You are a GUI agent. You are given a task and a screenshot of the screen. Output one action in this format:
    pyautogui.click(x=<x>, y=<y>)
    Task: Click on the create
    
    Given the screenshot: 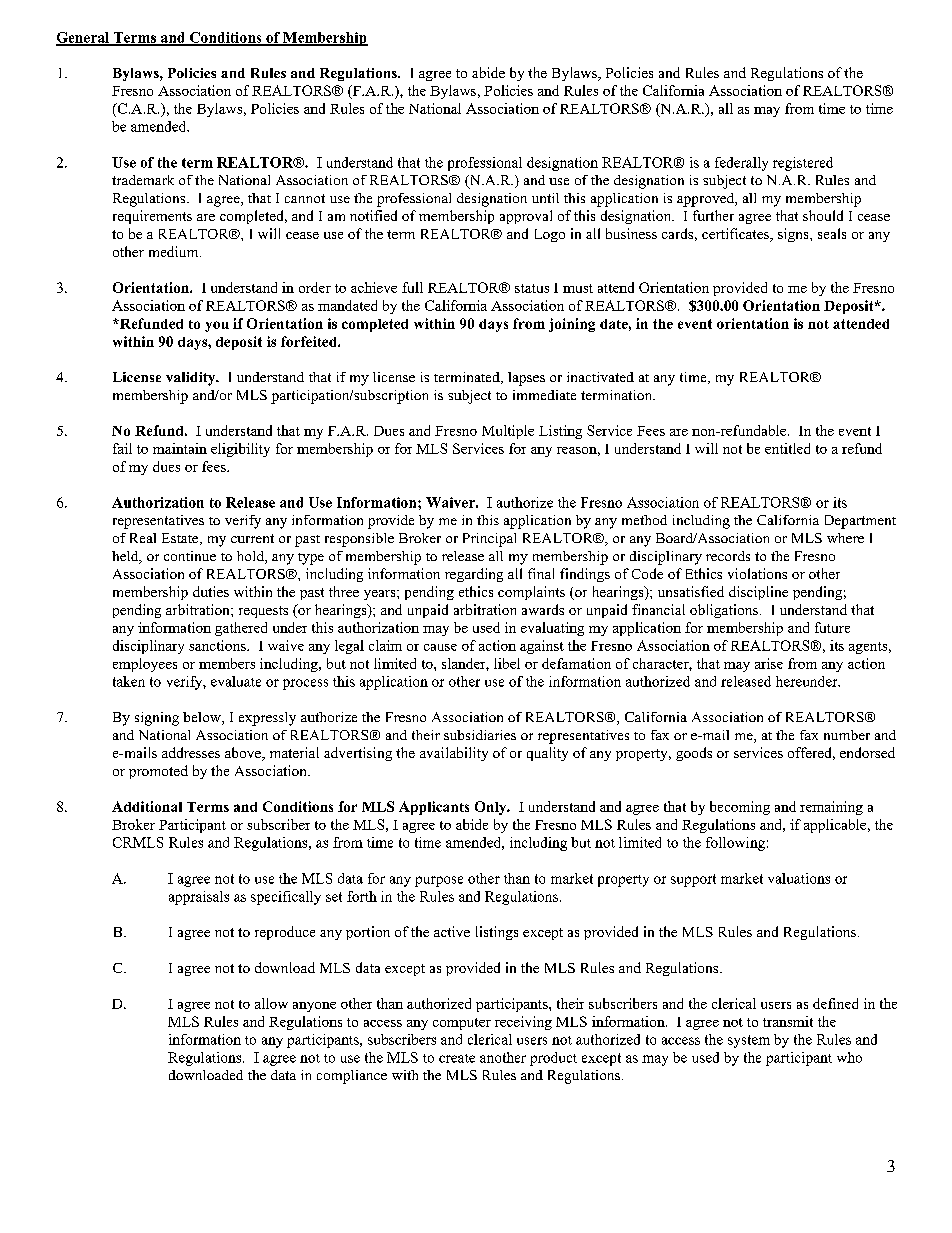 What is the action you would take?
    pyautogui.click(x=457, y=1058)
